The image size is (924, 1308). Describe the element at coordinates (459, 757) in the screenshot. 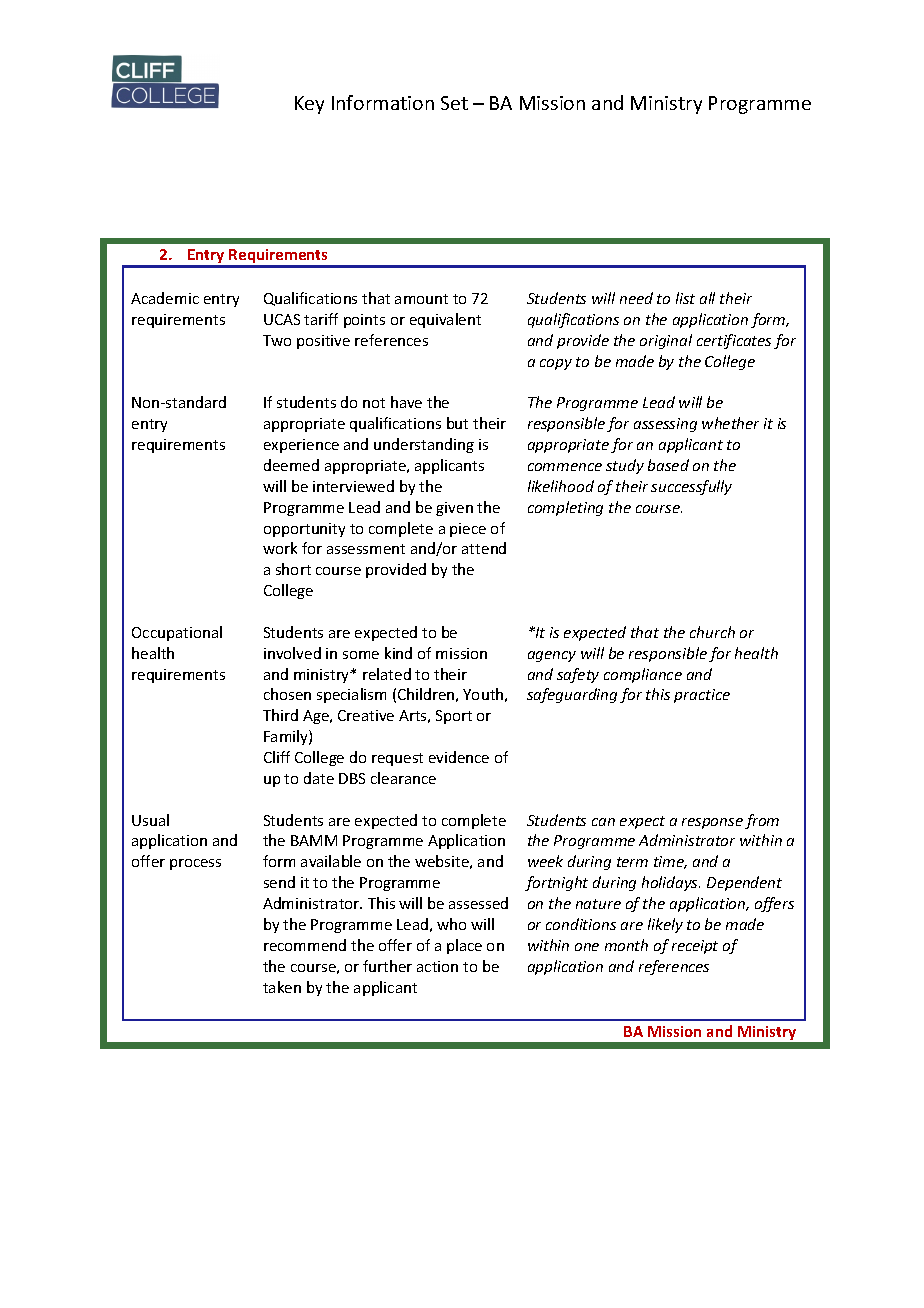

I see `evidence` at that location.
